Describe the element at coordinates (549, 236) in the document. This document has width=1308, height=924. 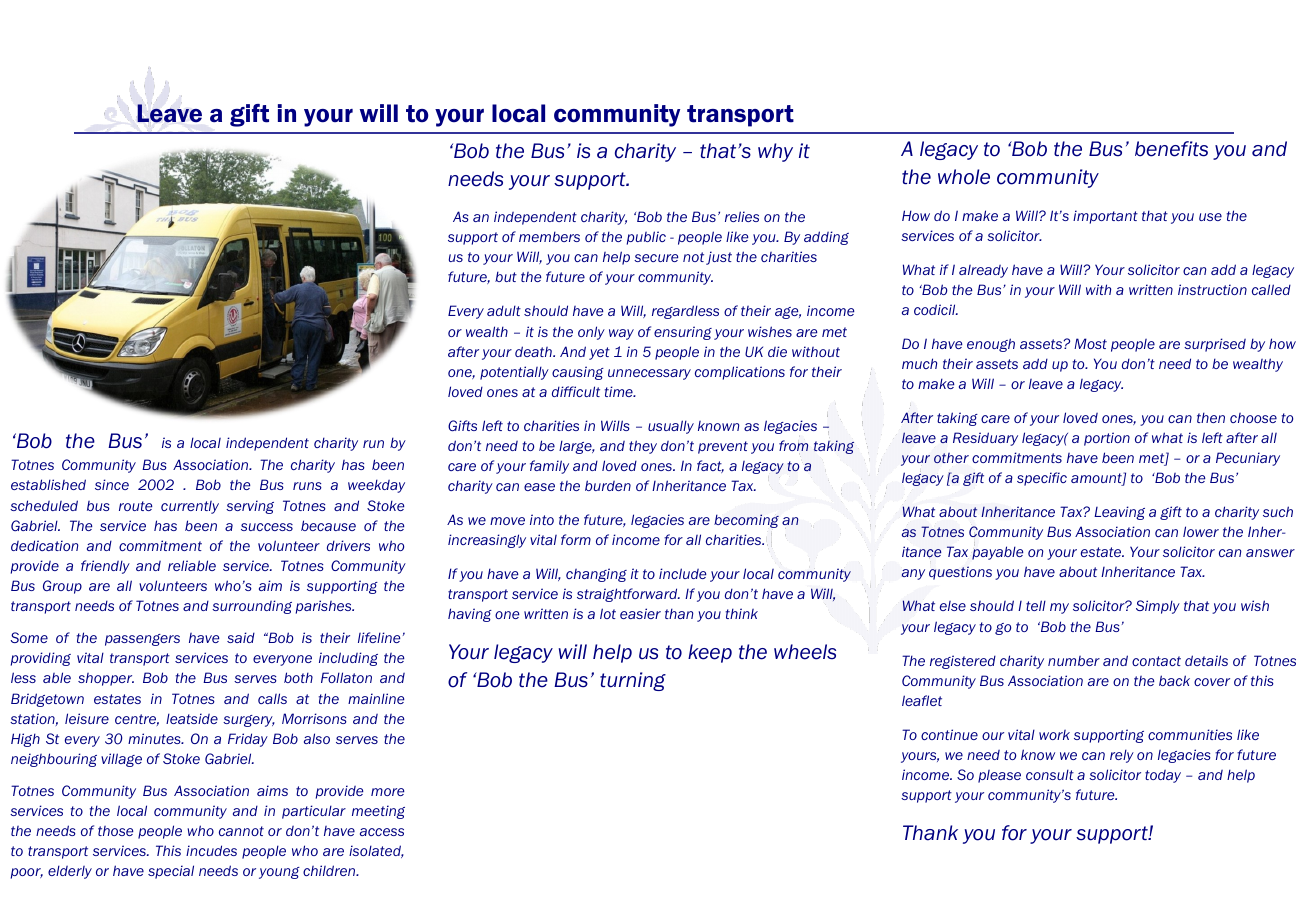
I see `members` at that location.
